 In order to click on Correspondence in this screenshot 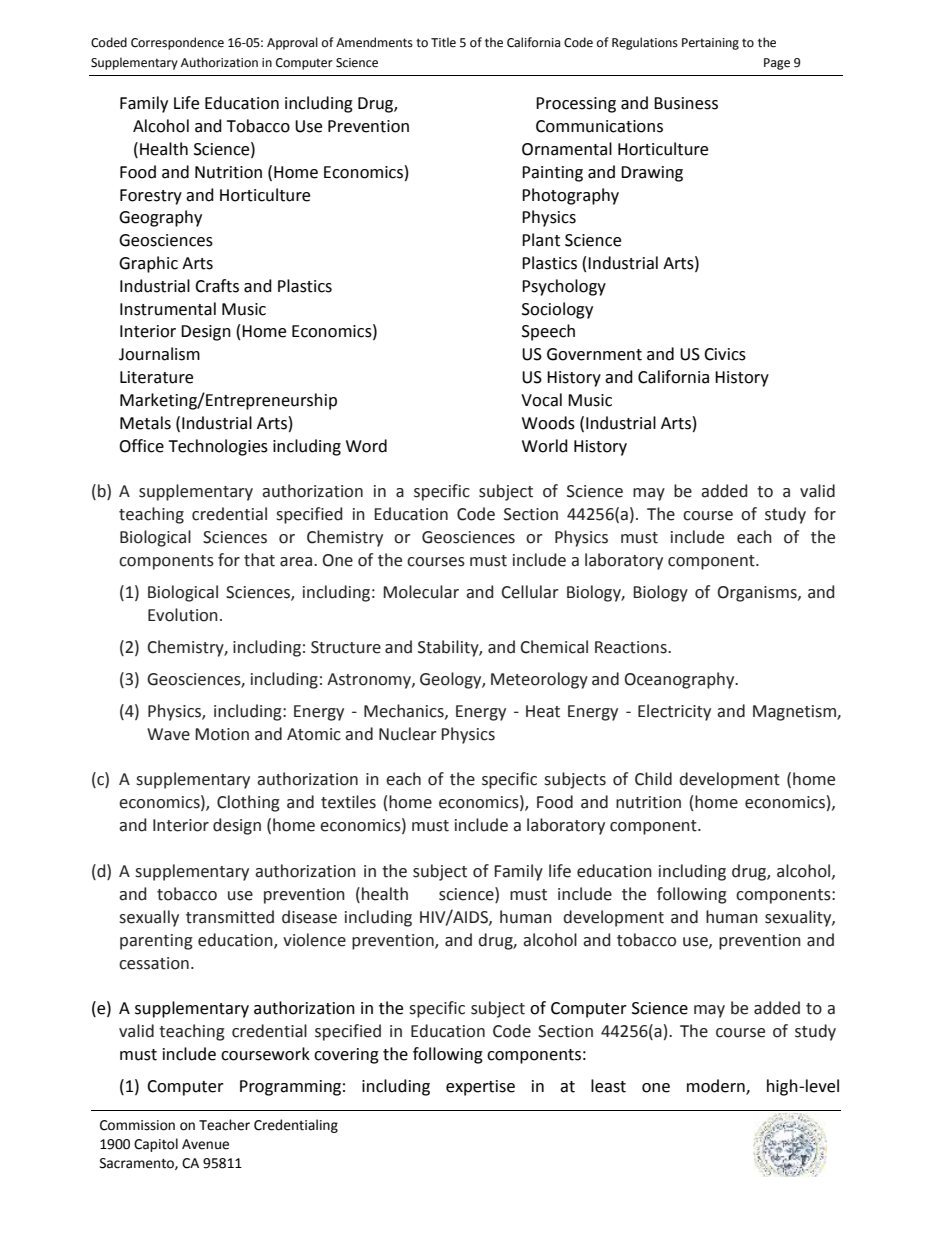, I will do `click(177, 43)`.
